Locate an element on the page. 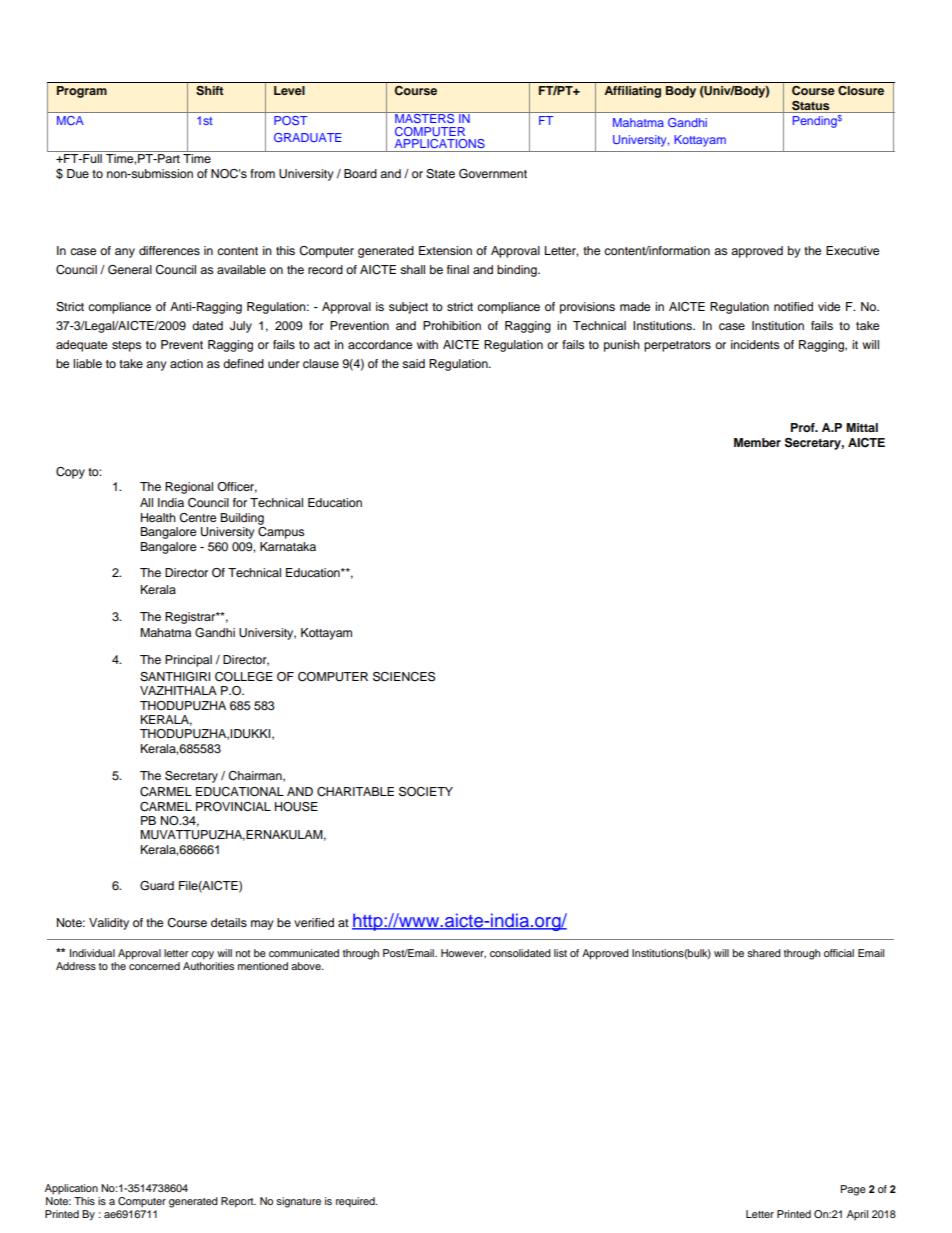 Image resolution: width=952 pixels, height=1233 pixels. Health is located at coordinates (158, 517).
